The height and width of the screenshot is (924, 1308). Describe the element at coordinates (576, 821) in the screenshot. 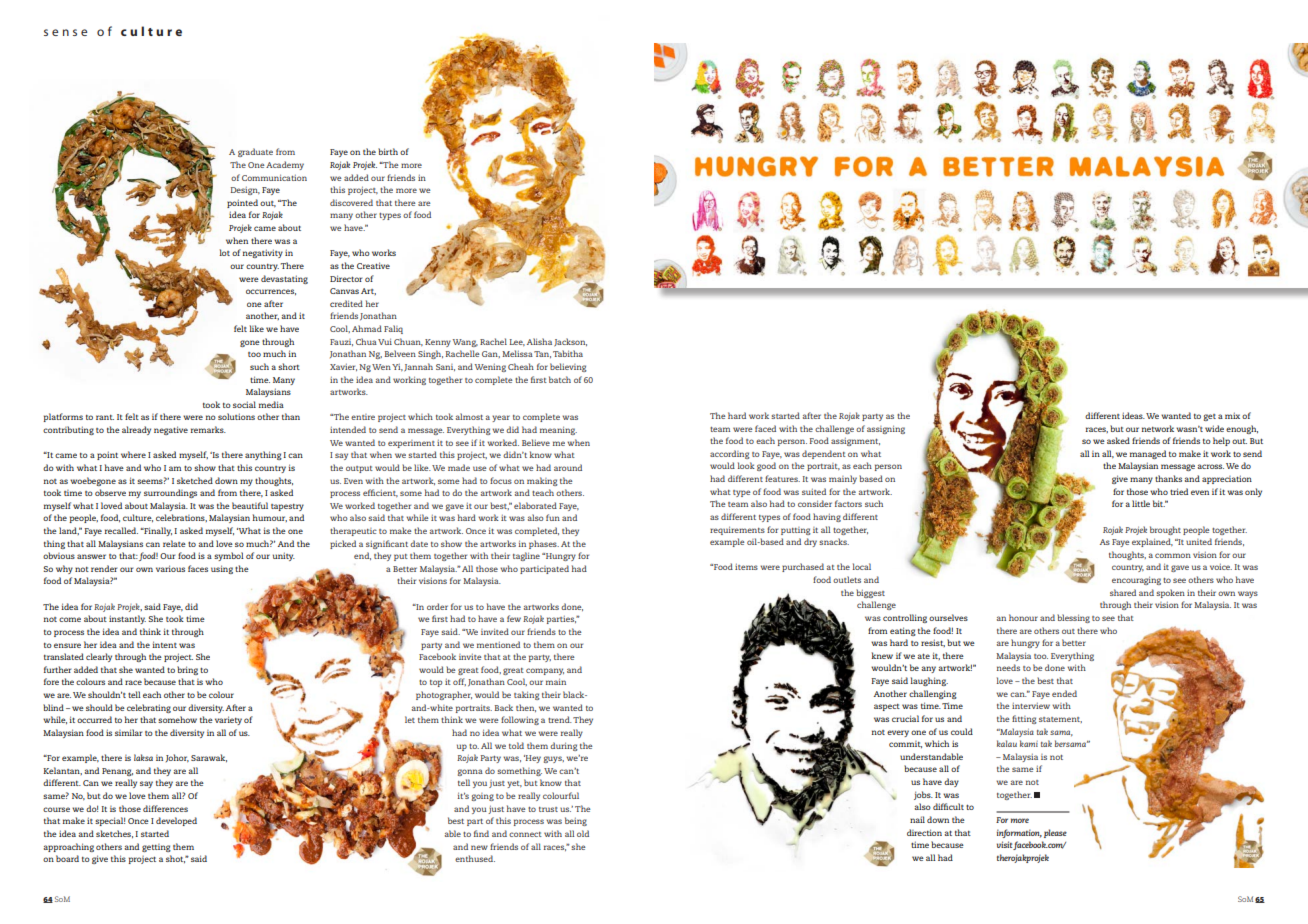

I see `being` at that location.
